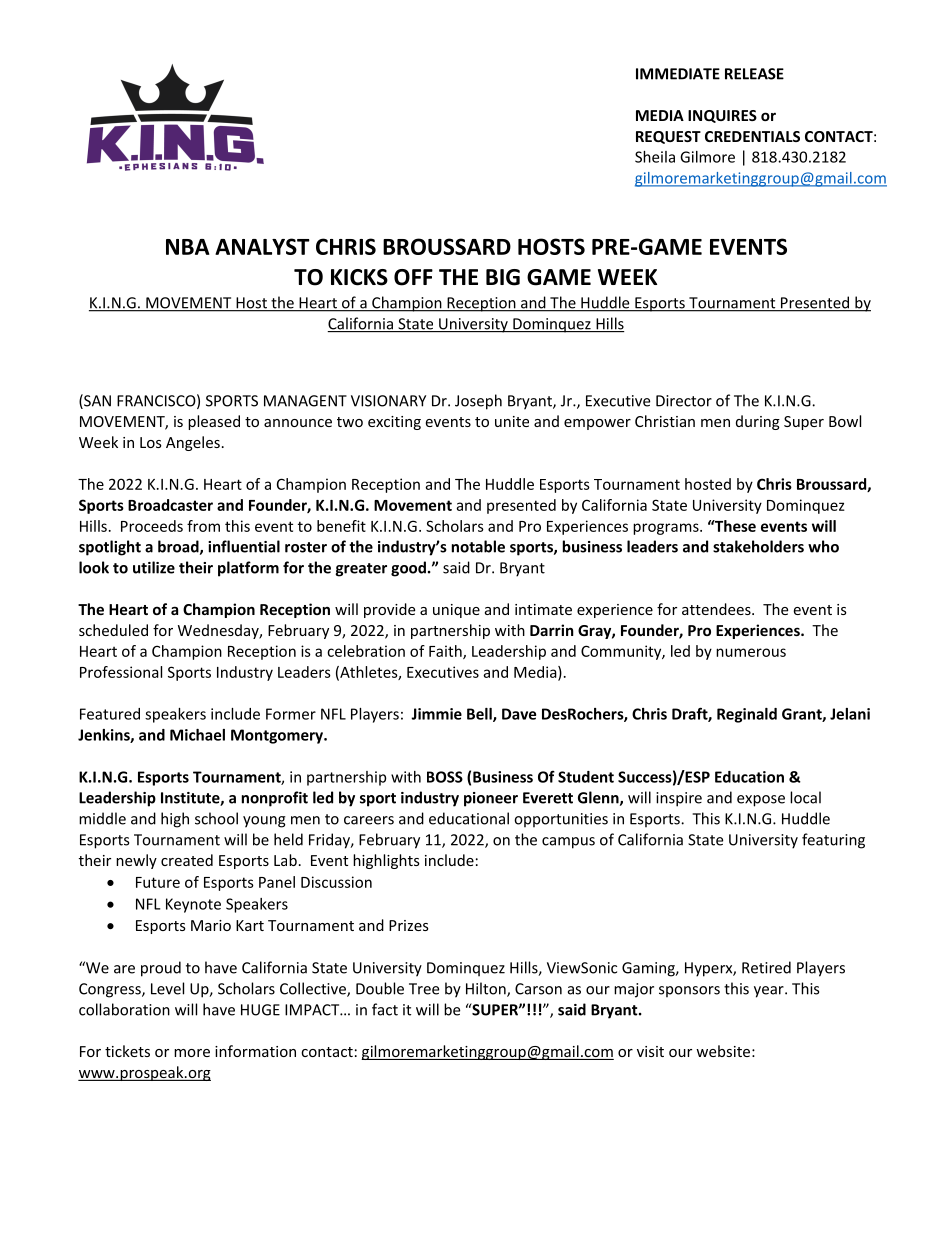 This screenshot has height=1233, width=952. Describe the element at coordinates (487, 989) in the screenshot. I see `Hilton` at that location.
